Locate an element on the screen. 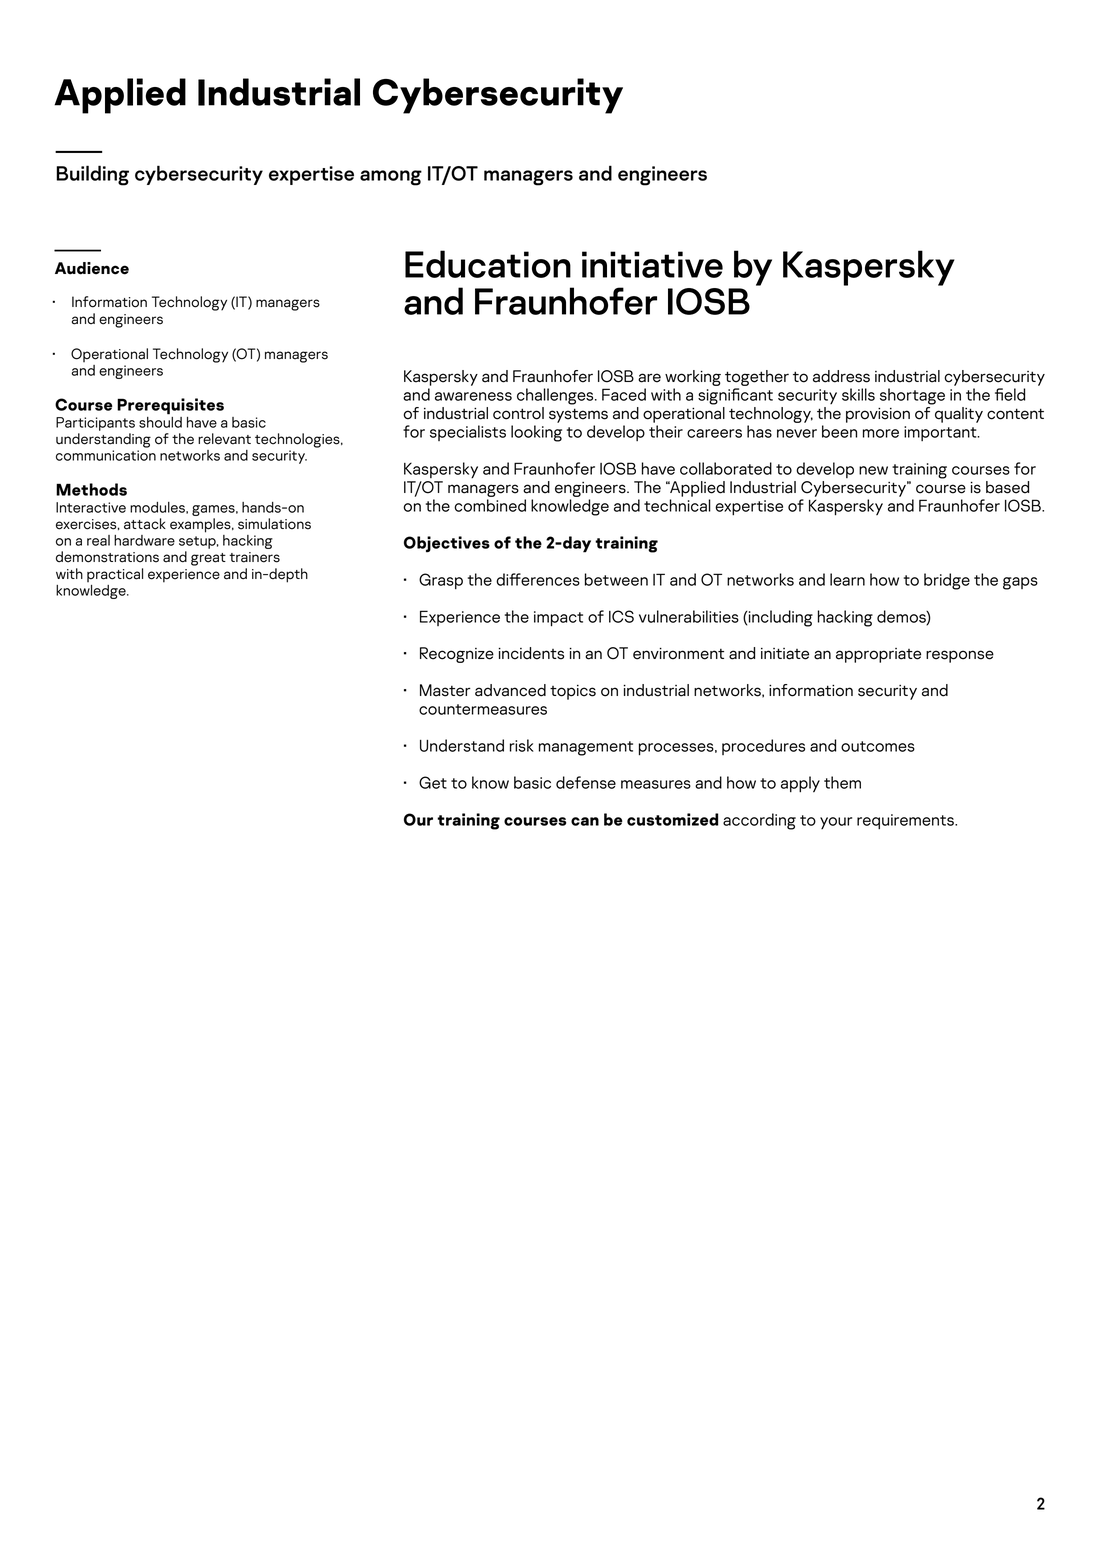  appropriate is located at coordinates (878, 655).
